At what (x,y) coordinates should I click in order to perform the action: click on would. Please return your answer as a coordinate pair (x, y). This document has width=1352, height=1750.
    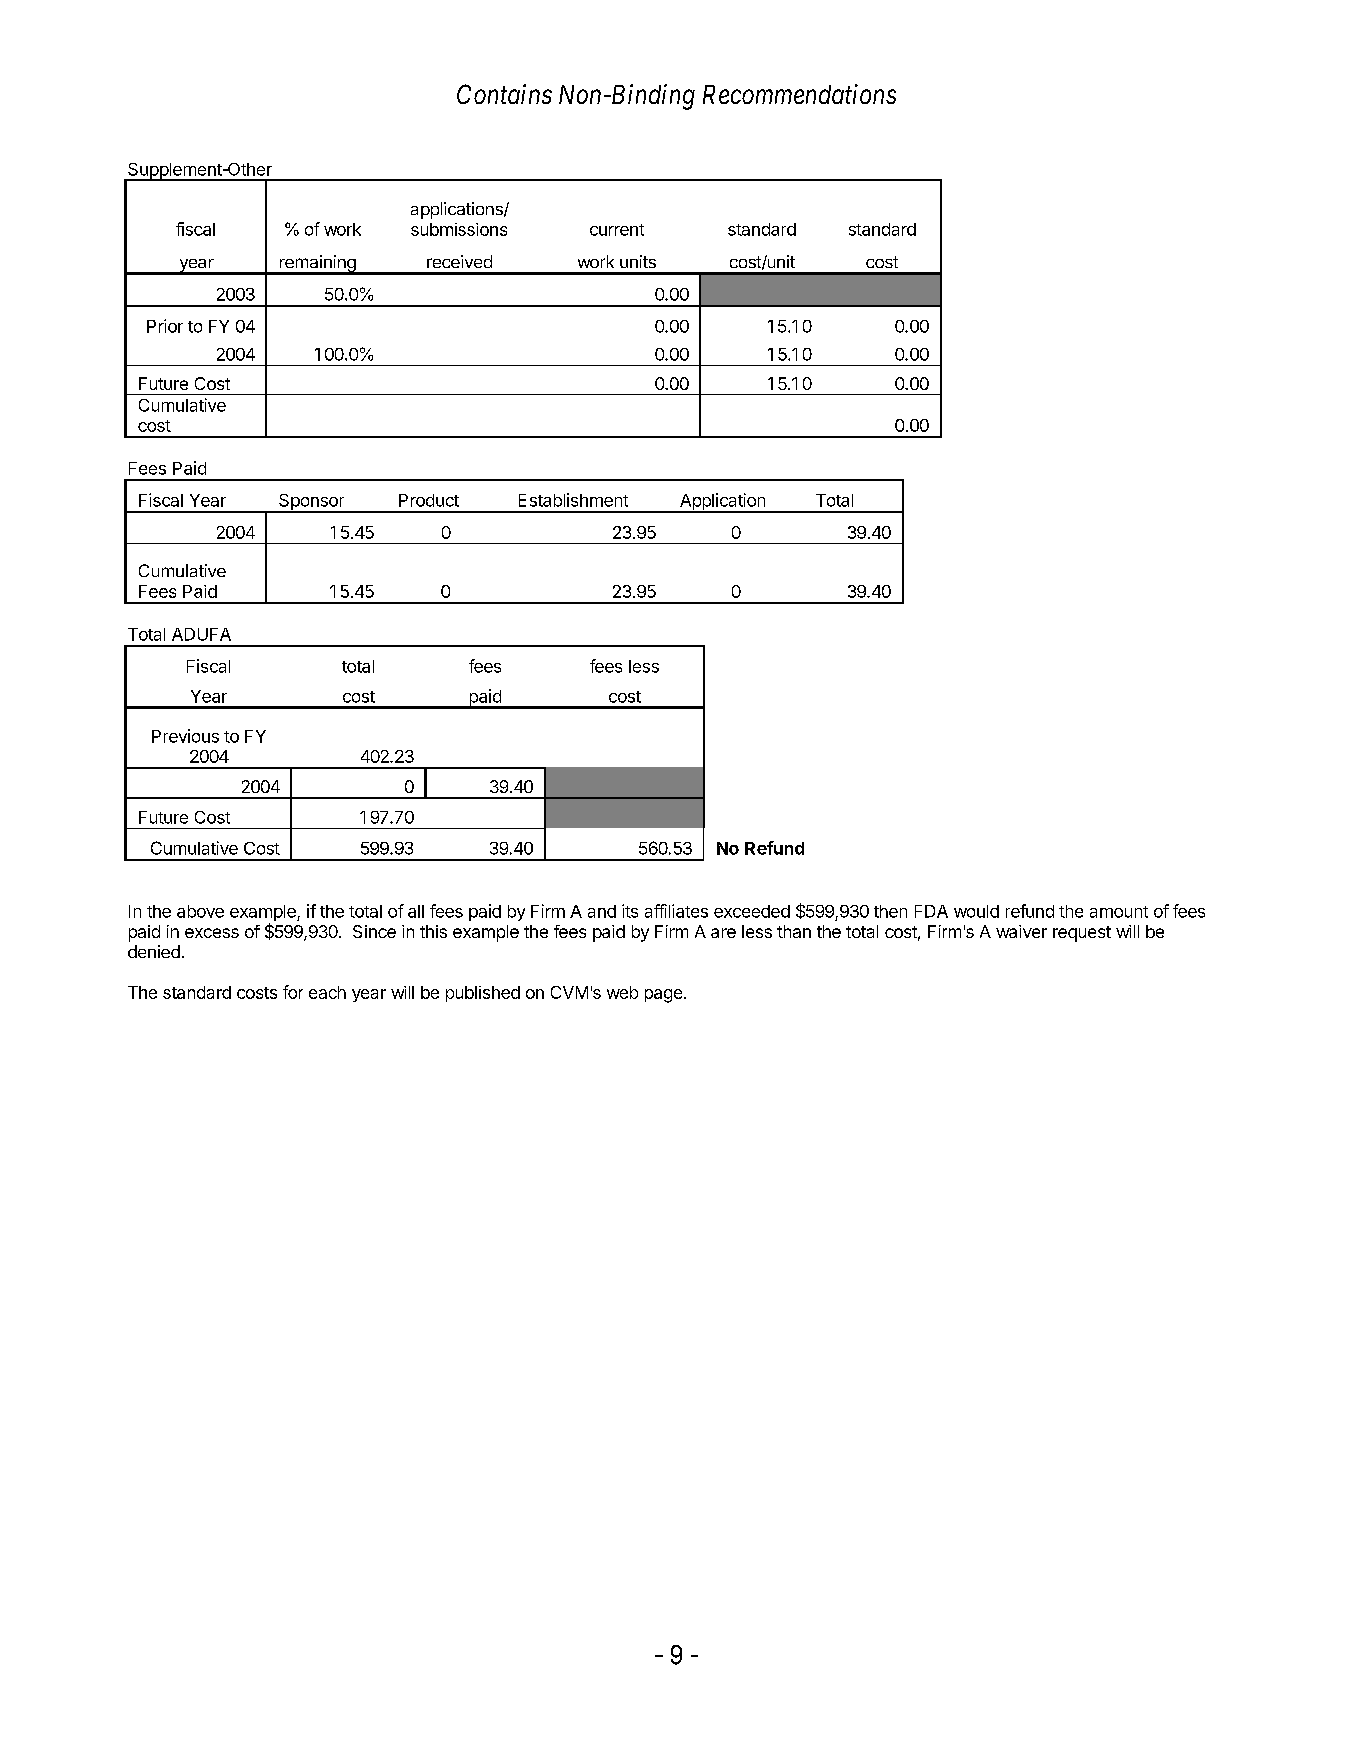
    Looking at the image, I should click on (976, 911).
